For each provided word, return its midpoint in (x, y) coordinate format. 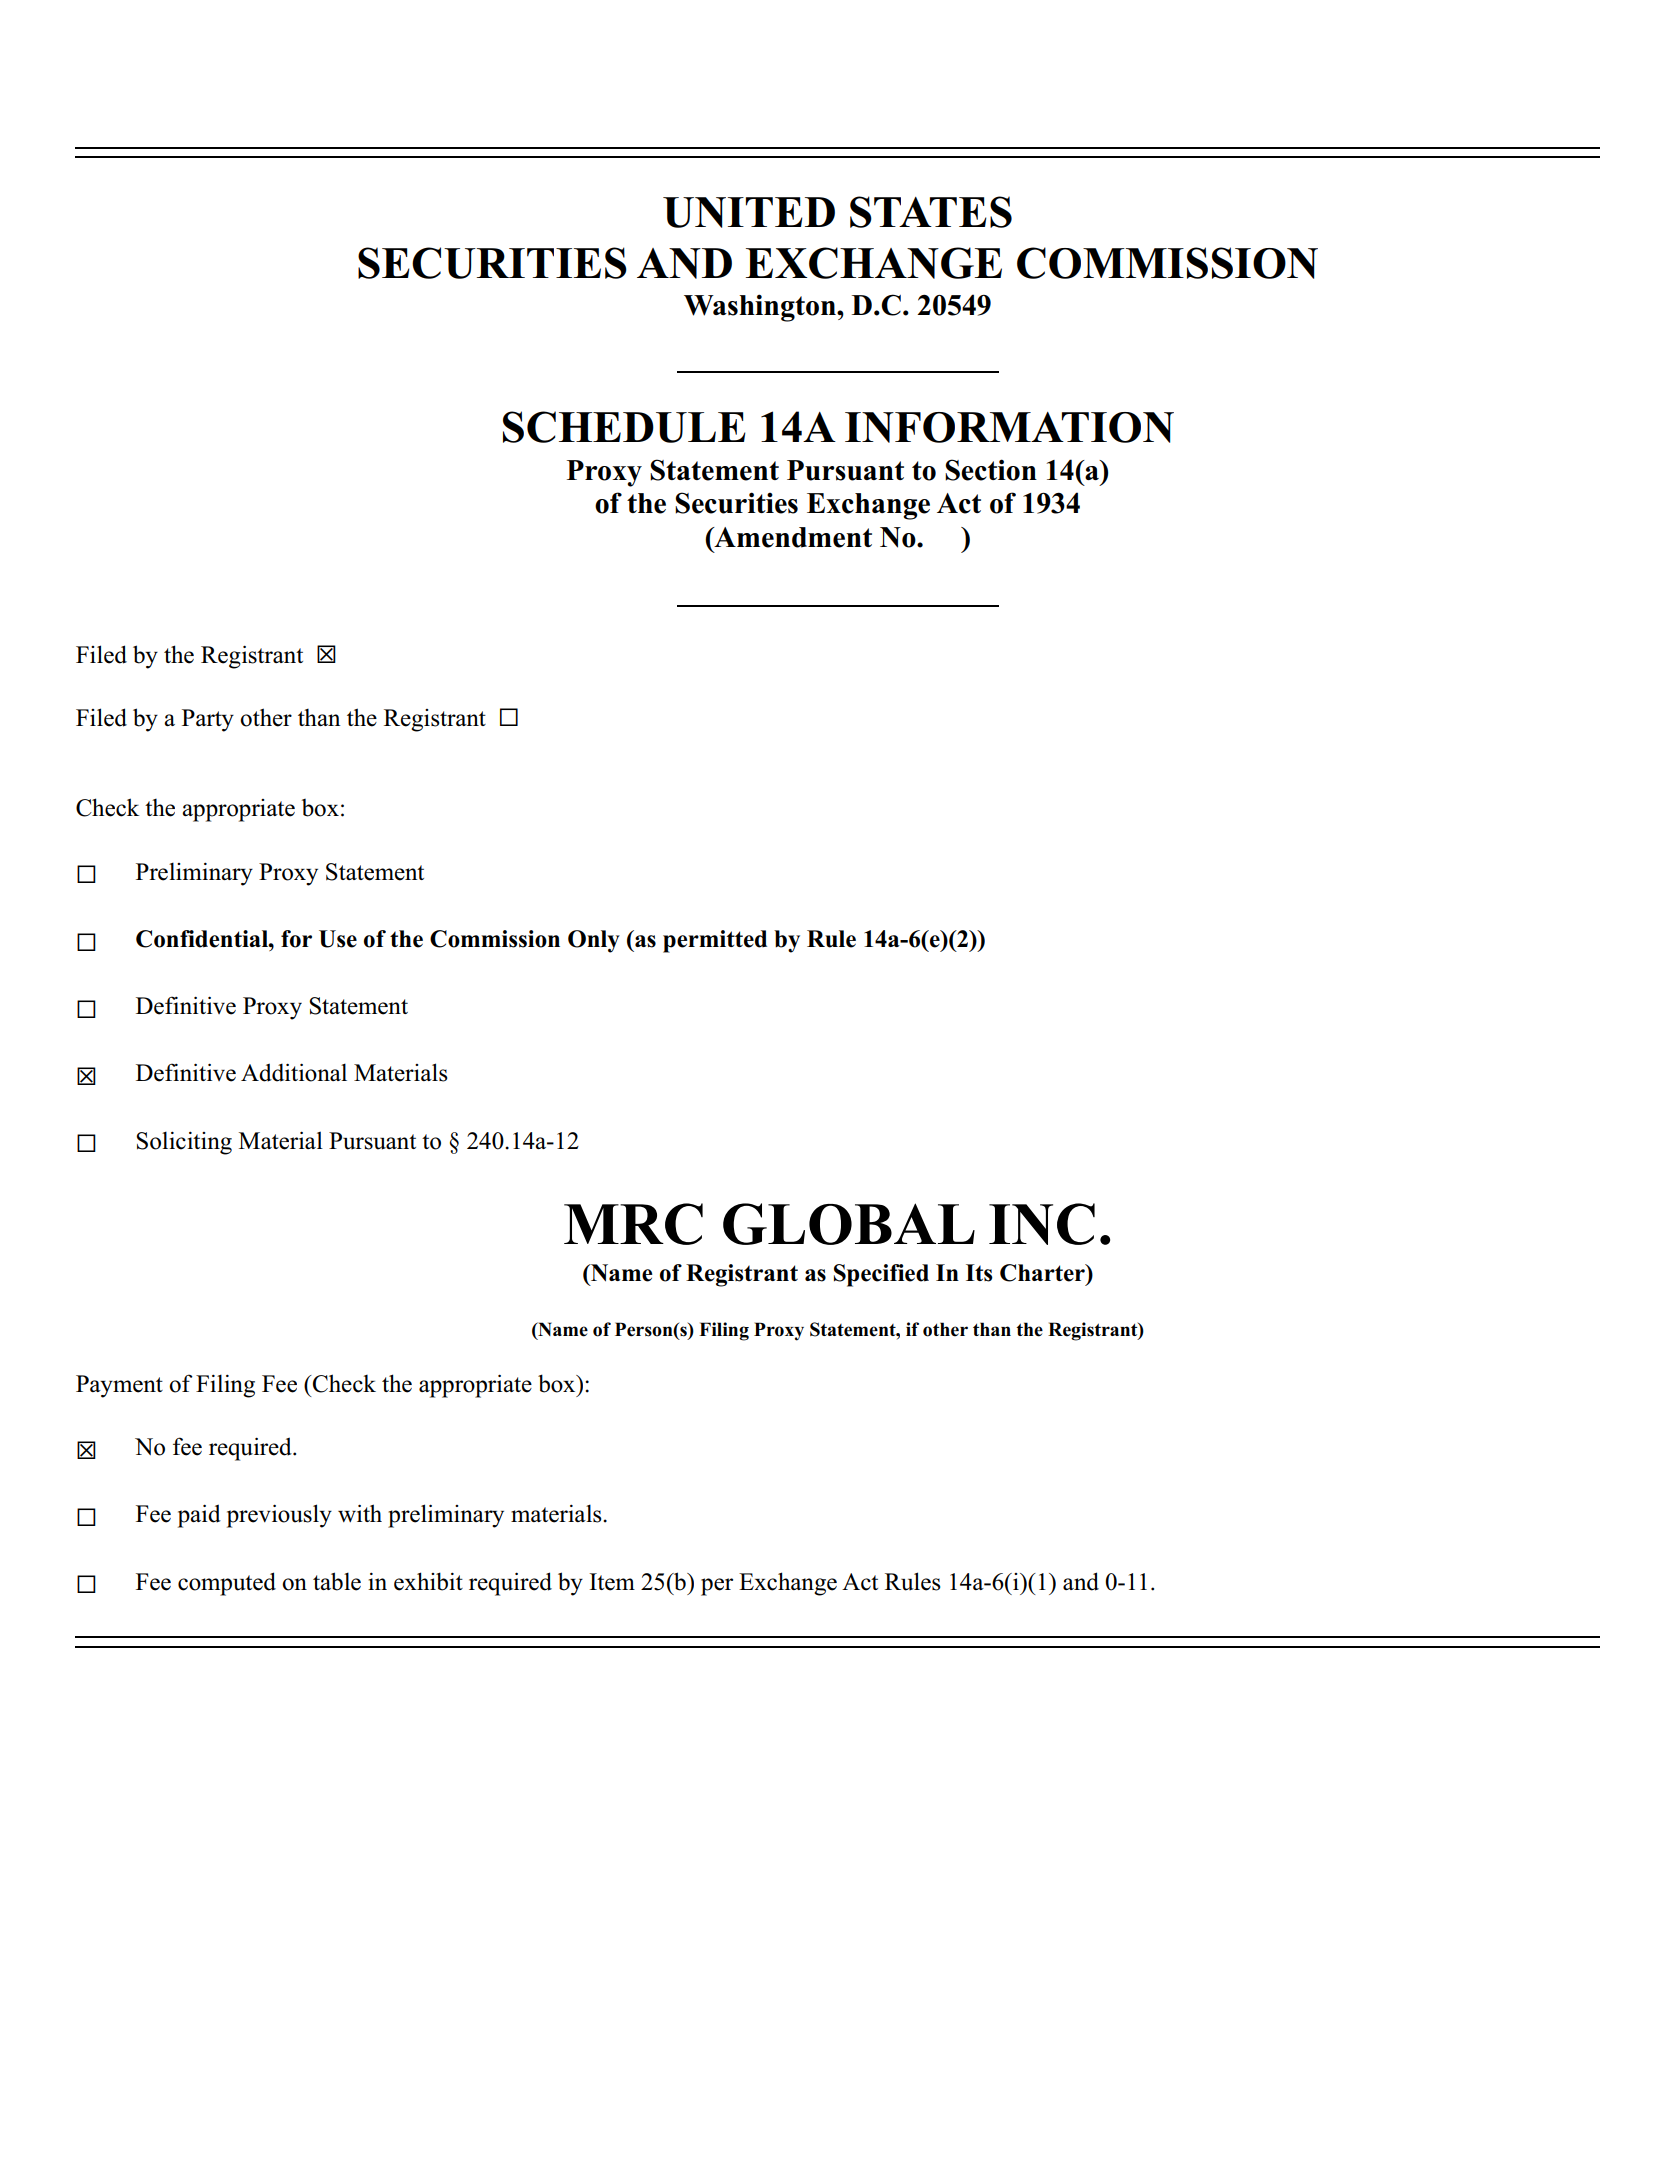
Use (338, 939)
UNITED (749, 212)
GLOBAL (849, 1224)
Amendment (792, 537)
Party (208, 720)
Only (594, 941)
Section (991, 470)
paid (199, 1516)
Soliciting (184, 1143)
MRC (633, 1224)
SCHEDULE (624, 427)
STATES (931, 212)
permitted (715, 941)
